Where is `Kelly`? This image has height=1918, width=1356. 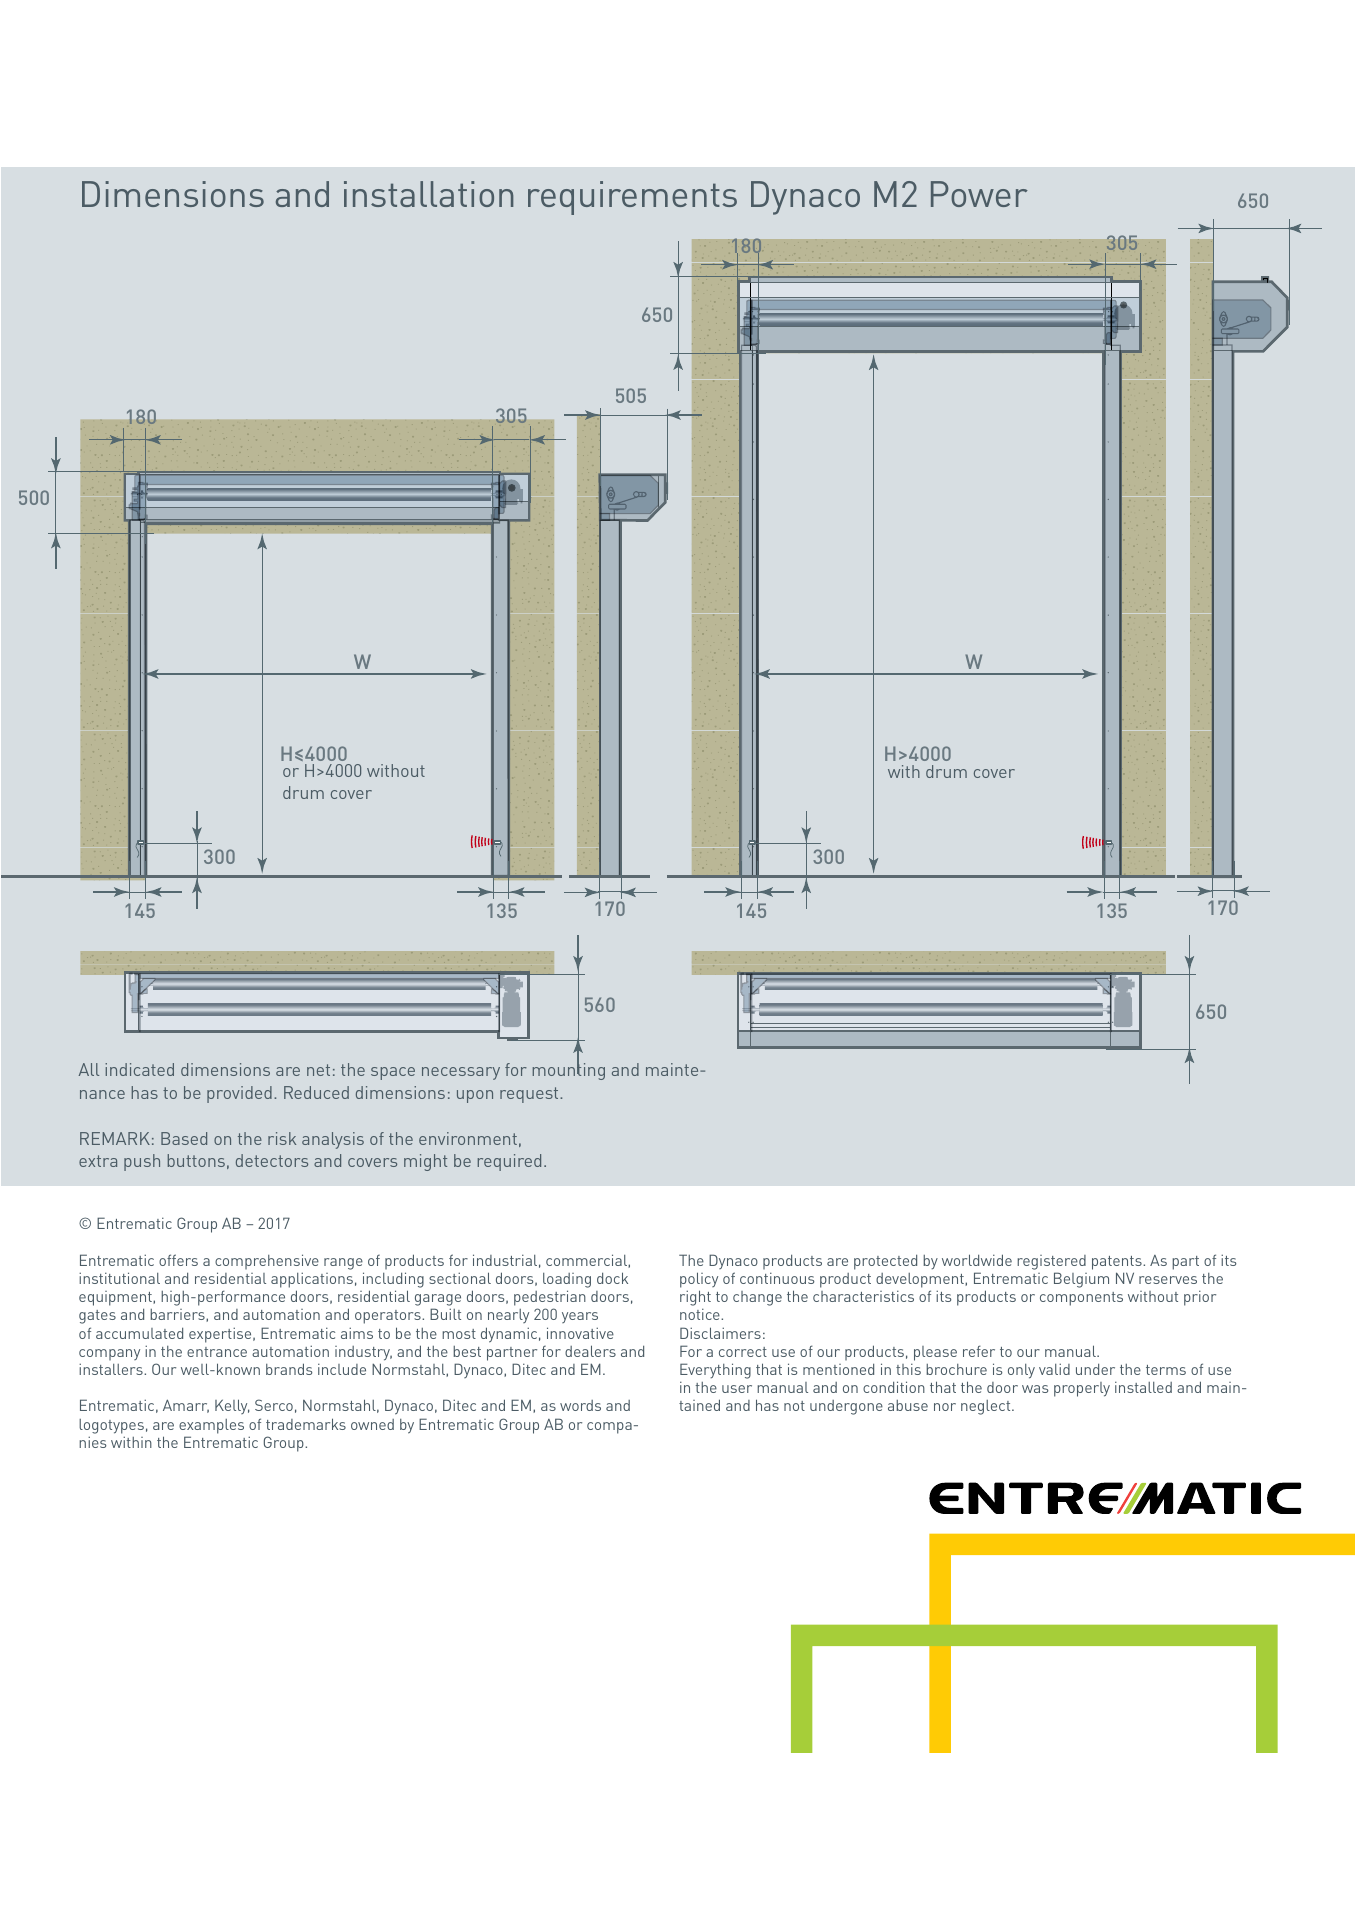
Kelly is located at coordinates (232, 1406).
